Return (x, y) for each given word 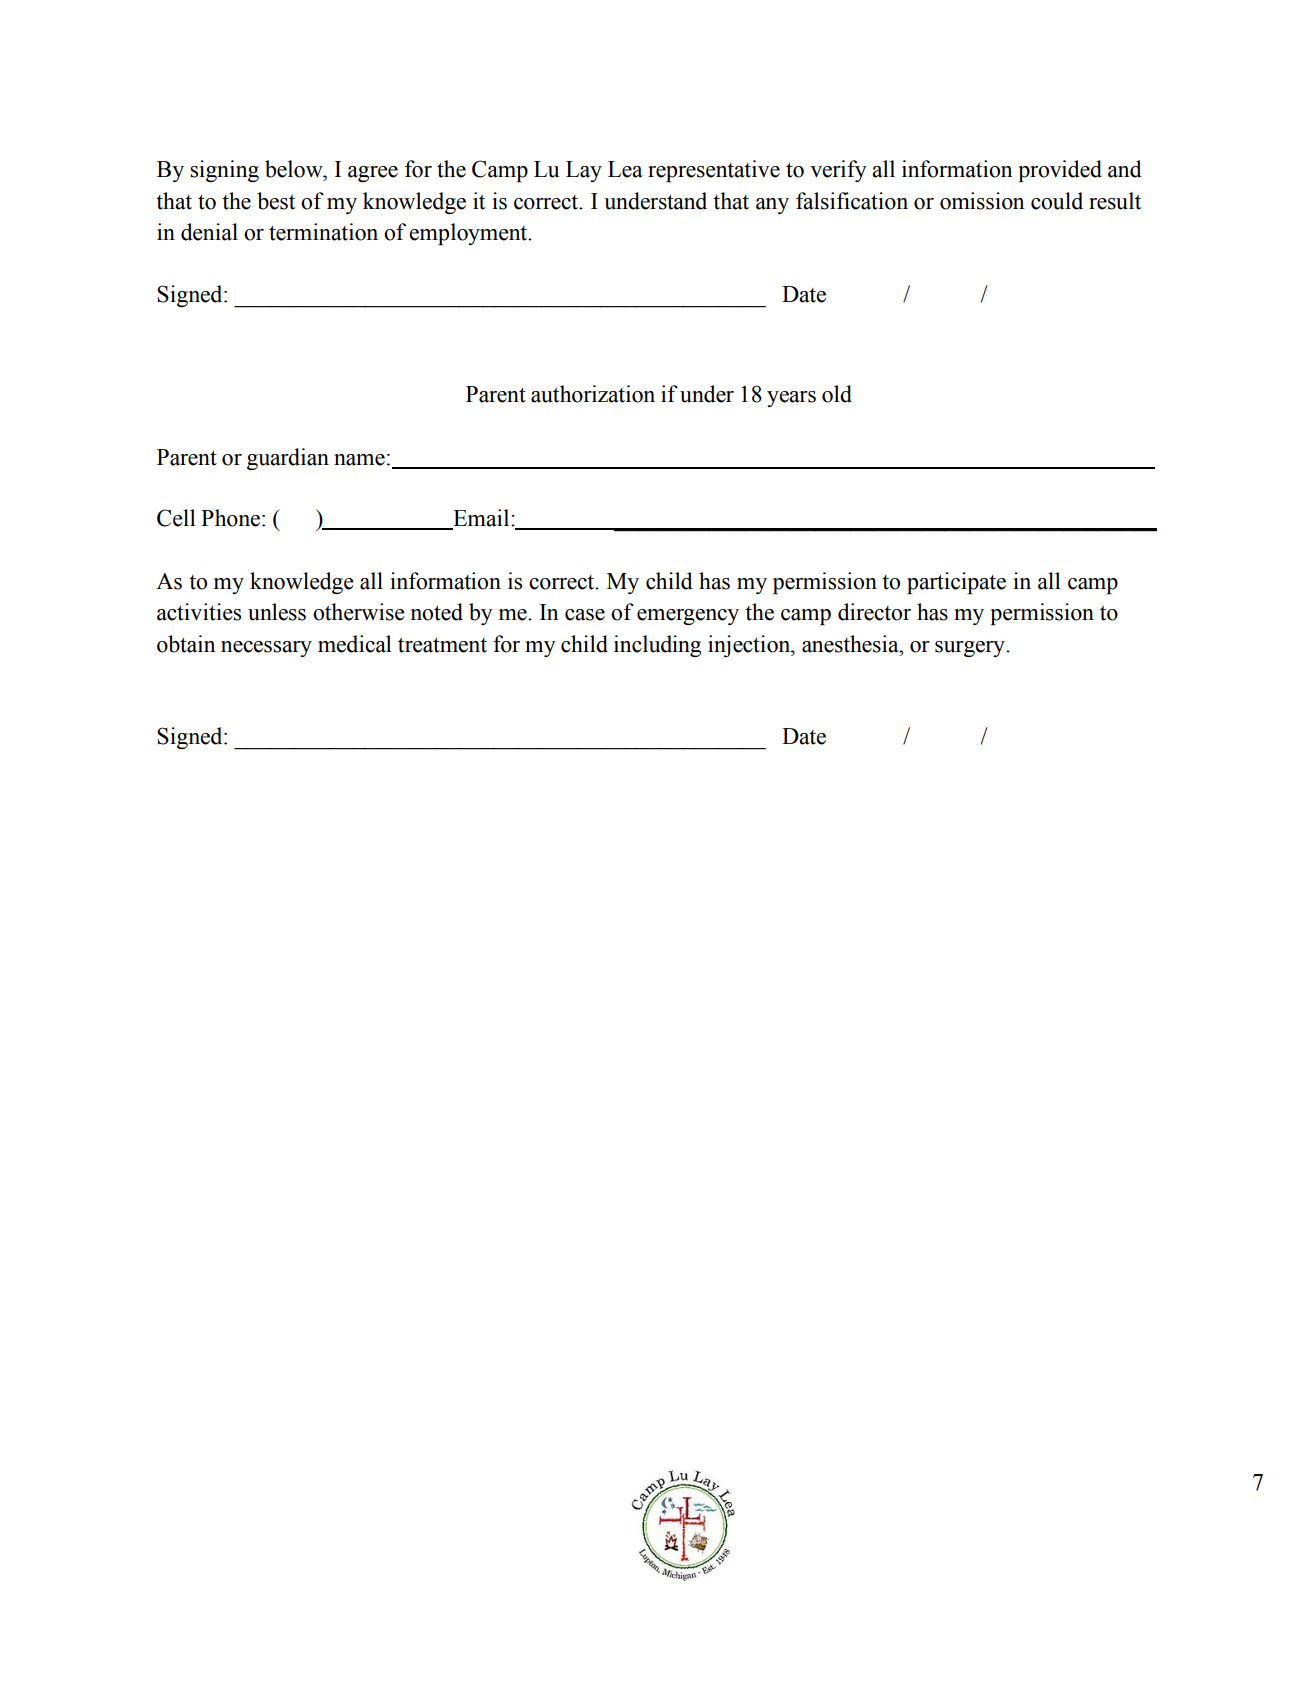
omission (982, 201)
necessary (266, 649)
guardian (288, 459)
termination (323, 232)
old (837, 394)
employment (469, 234)
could (1057, 201)
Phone (232, 518)
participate (956, 583)
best (276, 201)
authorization (593, 394)
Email (481, 519)
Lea (625, 169)
